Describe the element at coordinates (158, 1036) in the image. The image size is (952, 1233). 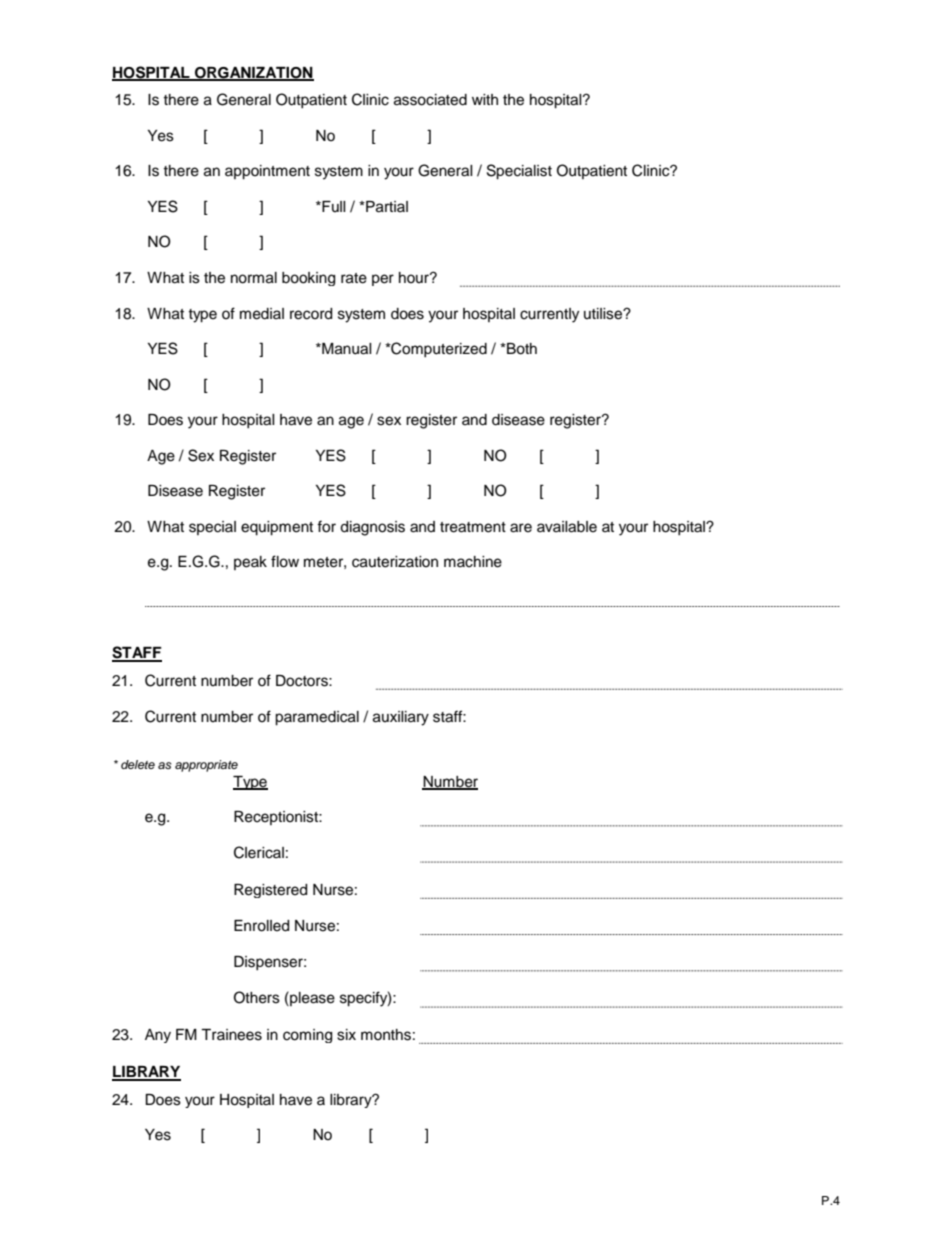
I see `Any` at that location.
